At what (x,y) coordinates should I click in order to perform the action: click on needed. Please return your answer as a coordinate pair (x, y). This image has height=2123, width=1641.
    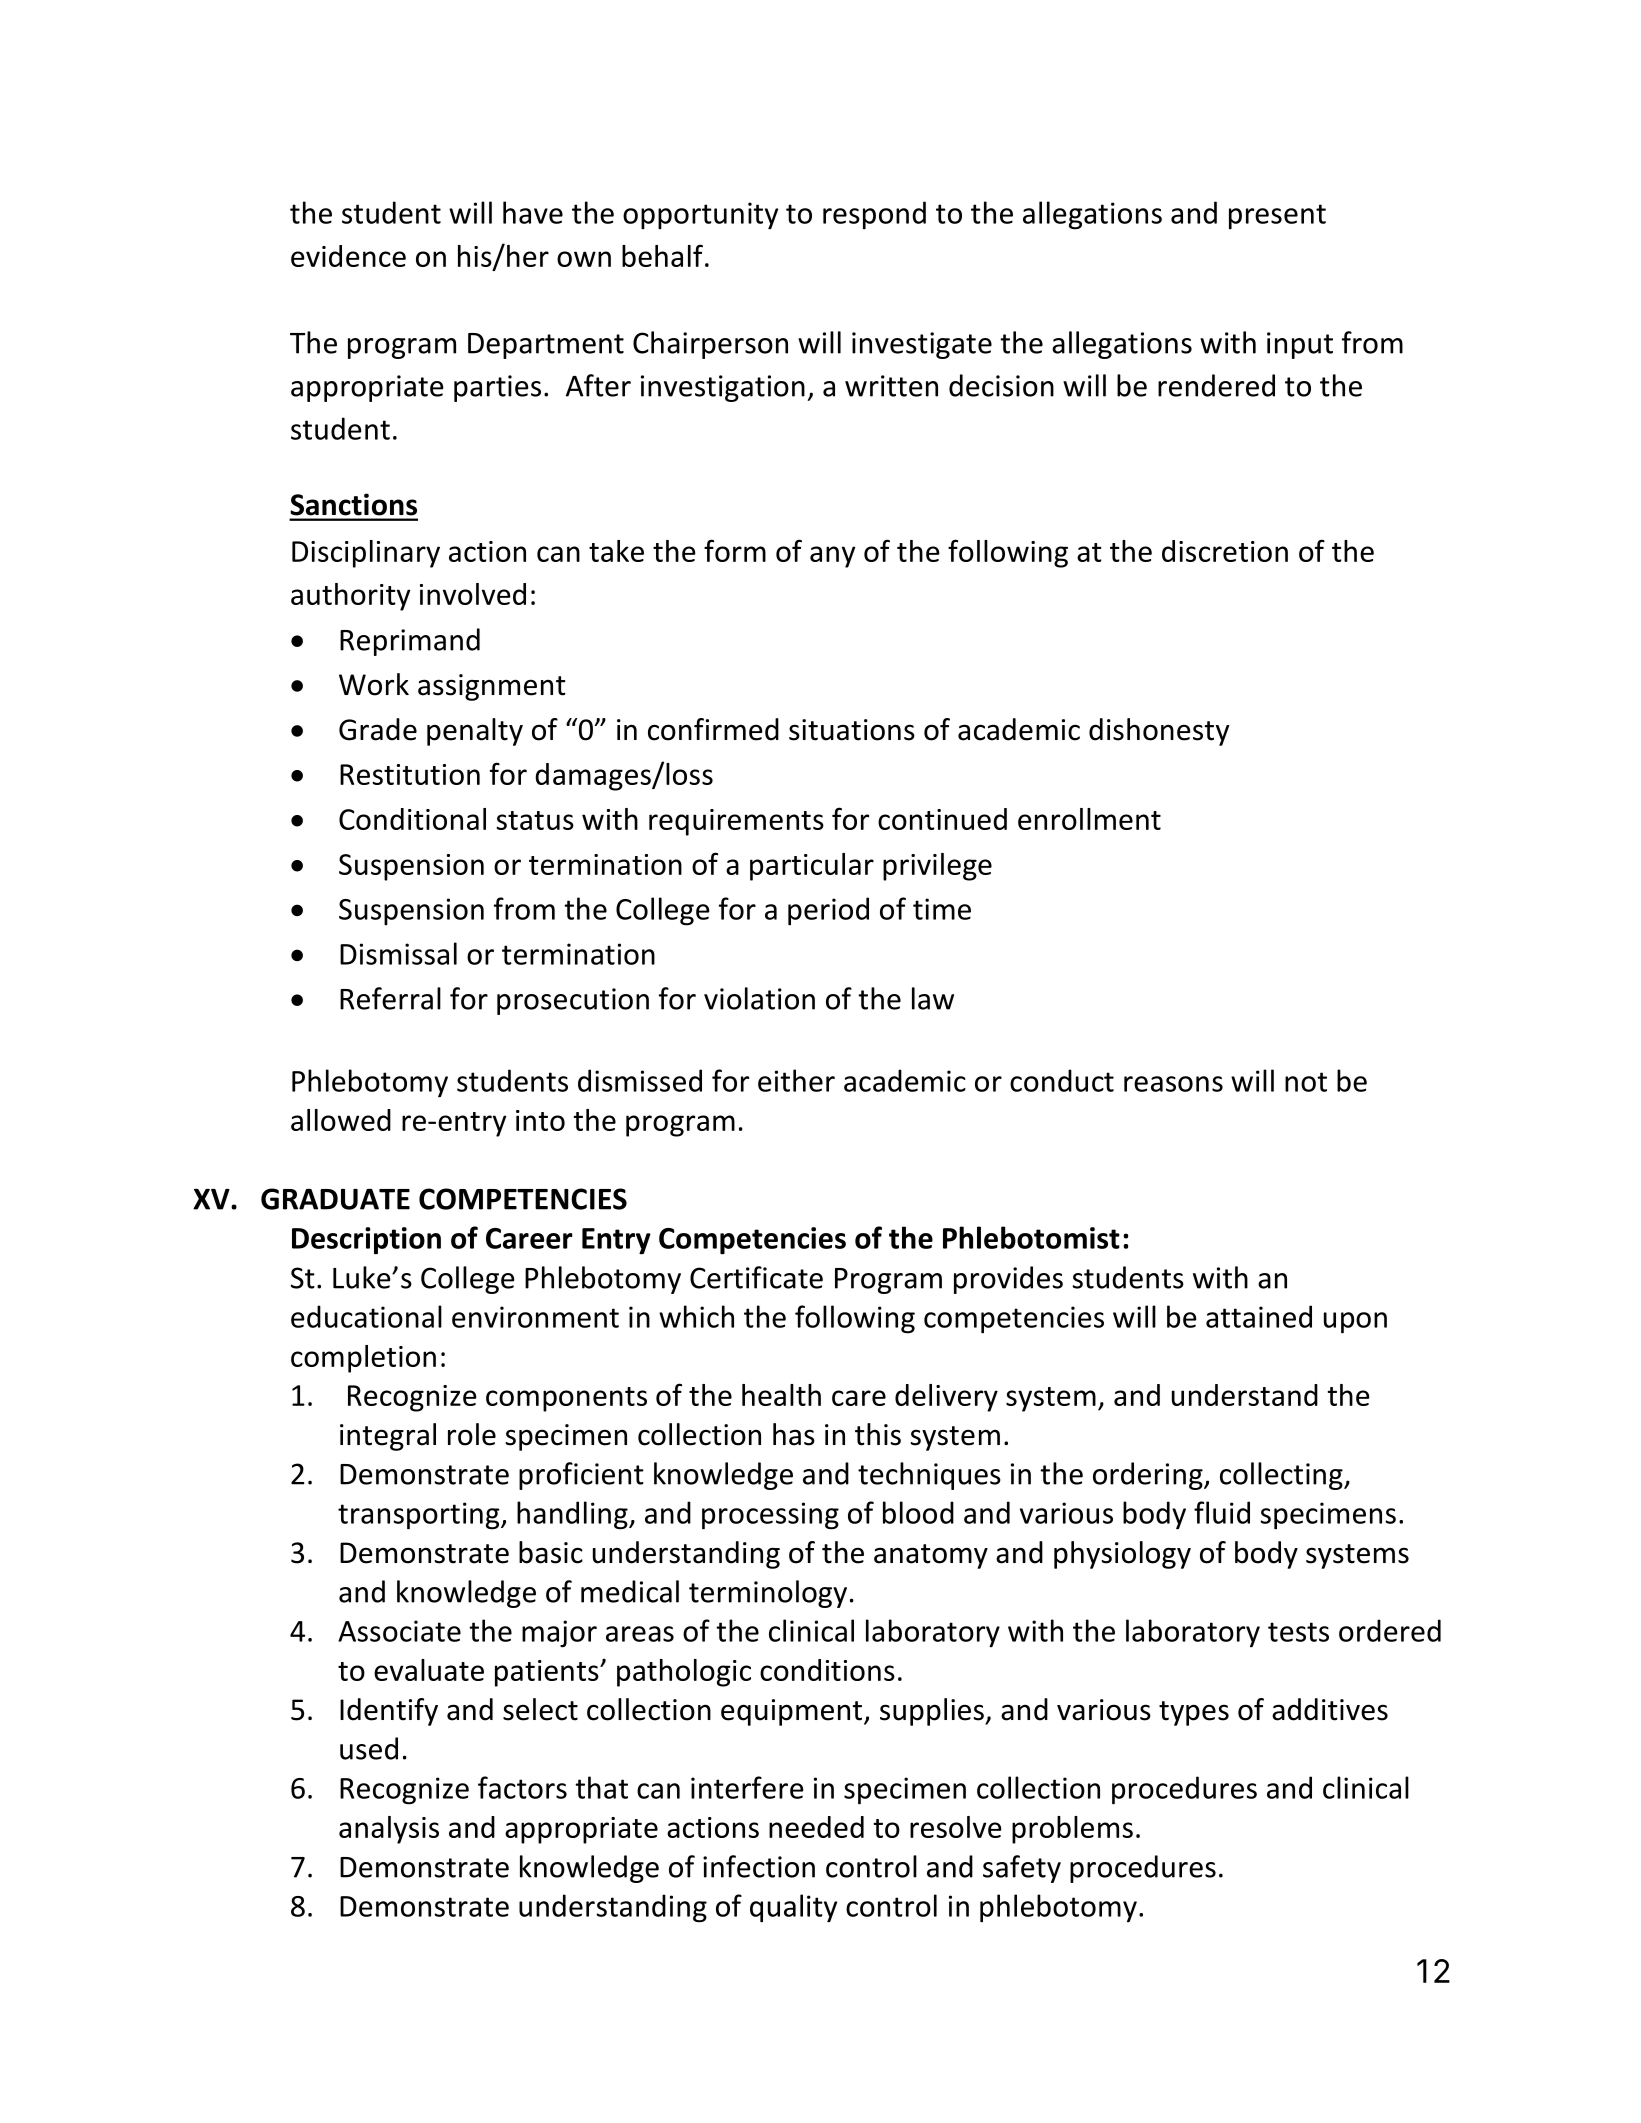
    Looking at the image, I should click on (816, 1827).
